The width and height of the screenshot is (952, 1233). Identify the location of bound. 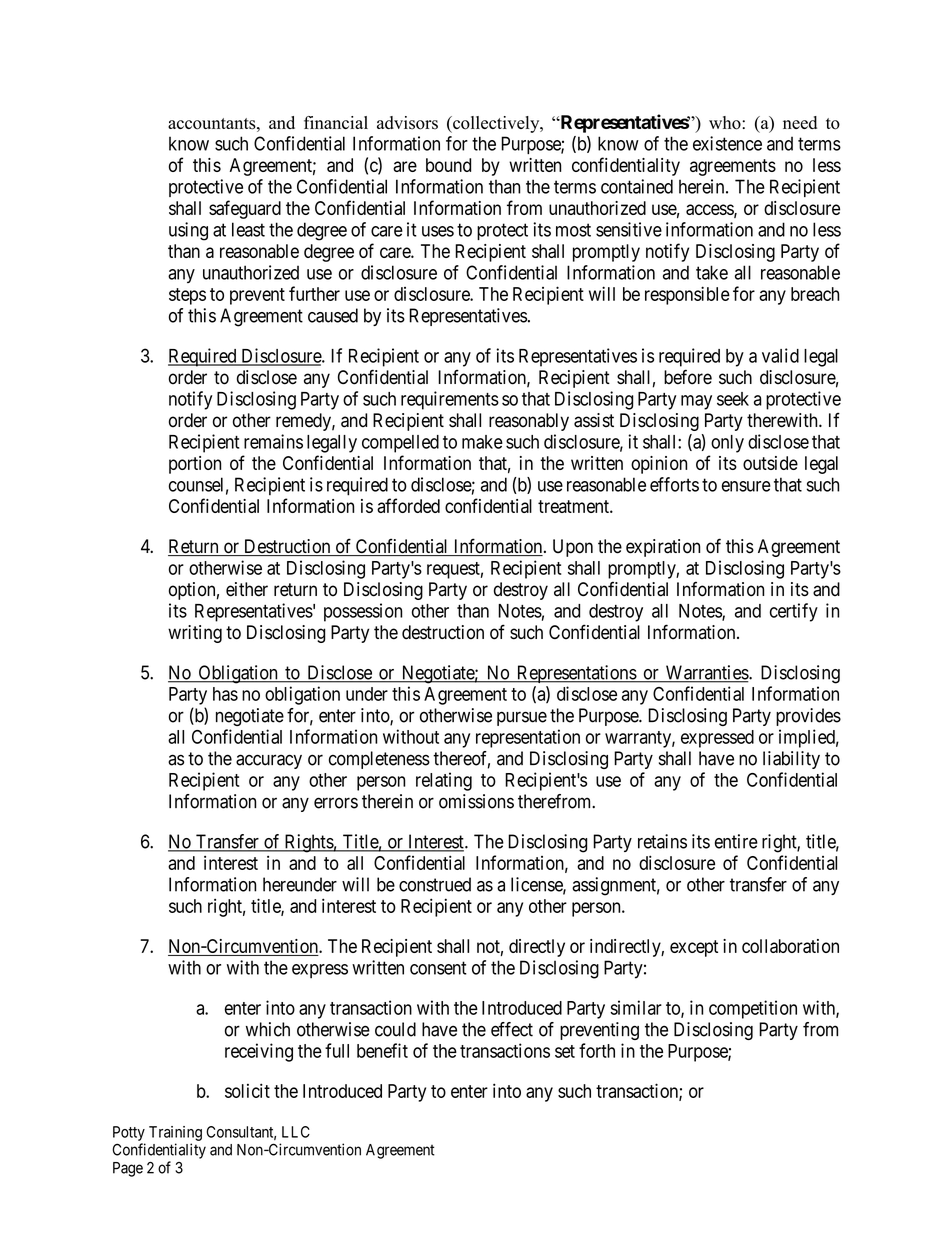
(448, 165).
